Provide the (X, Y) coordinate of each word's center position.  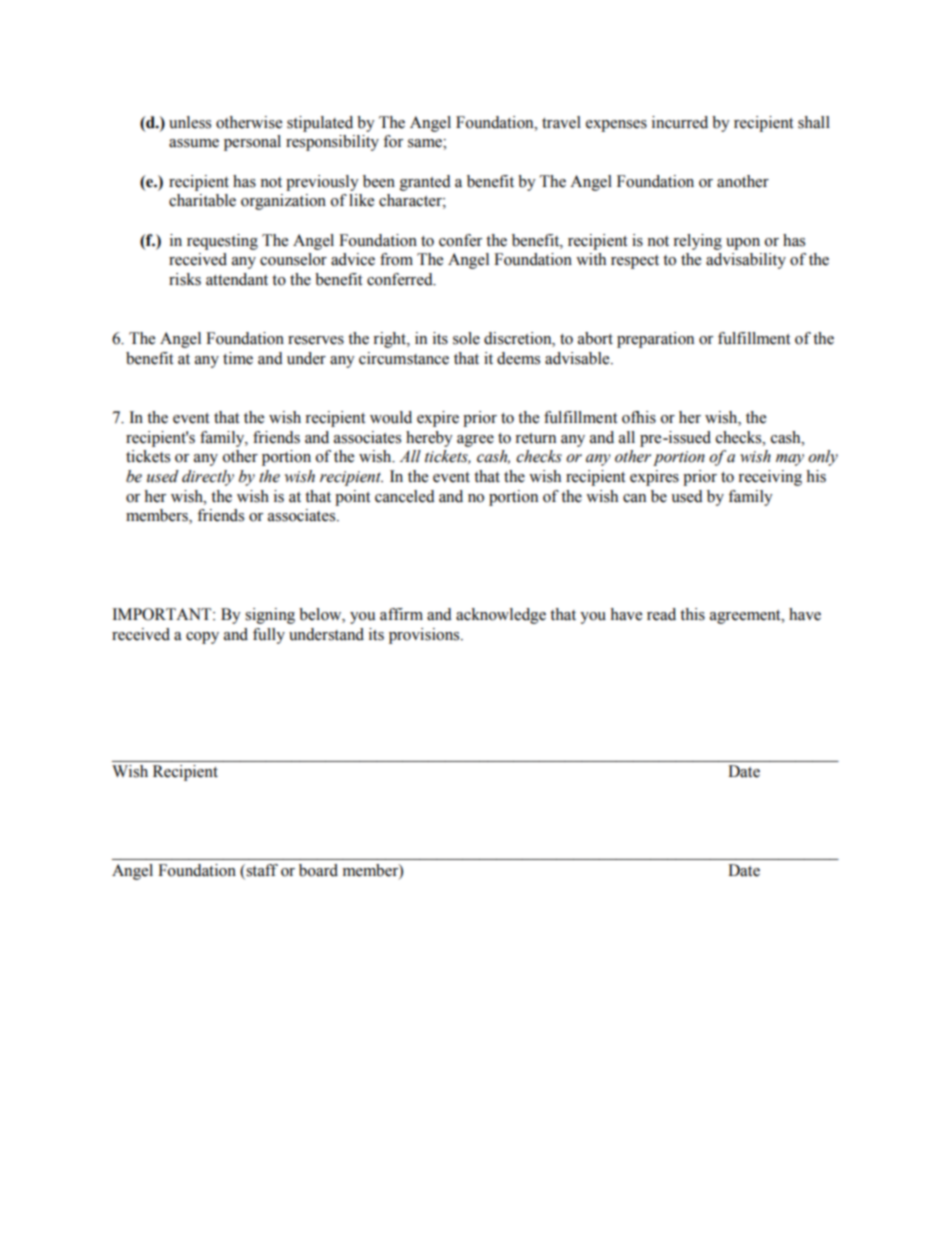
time (238, 358)
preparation (655, 340)
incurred (680, 122)
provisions (425, 636)
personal (252, 143)
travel (561, 122)
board (318, 870)
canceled (405, 496)
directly (208, 478)
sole (466, 338)
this (692, 614)
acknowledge (501, 616)
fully (269, 636)
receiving (770, 478)
